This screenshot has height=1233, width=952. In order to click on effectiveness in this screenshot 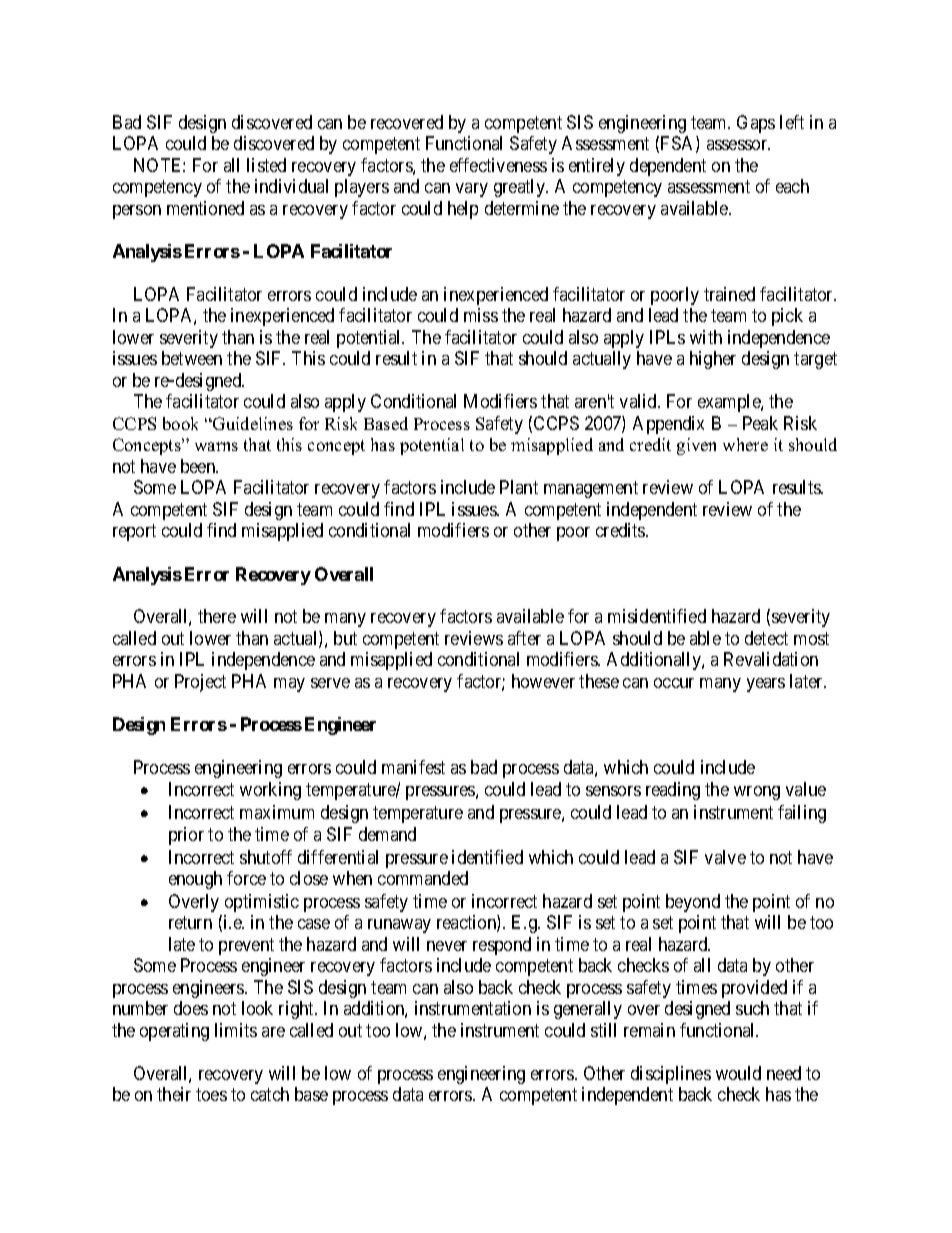, I will do `click(498, 165)`.
